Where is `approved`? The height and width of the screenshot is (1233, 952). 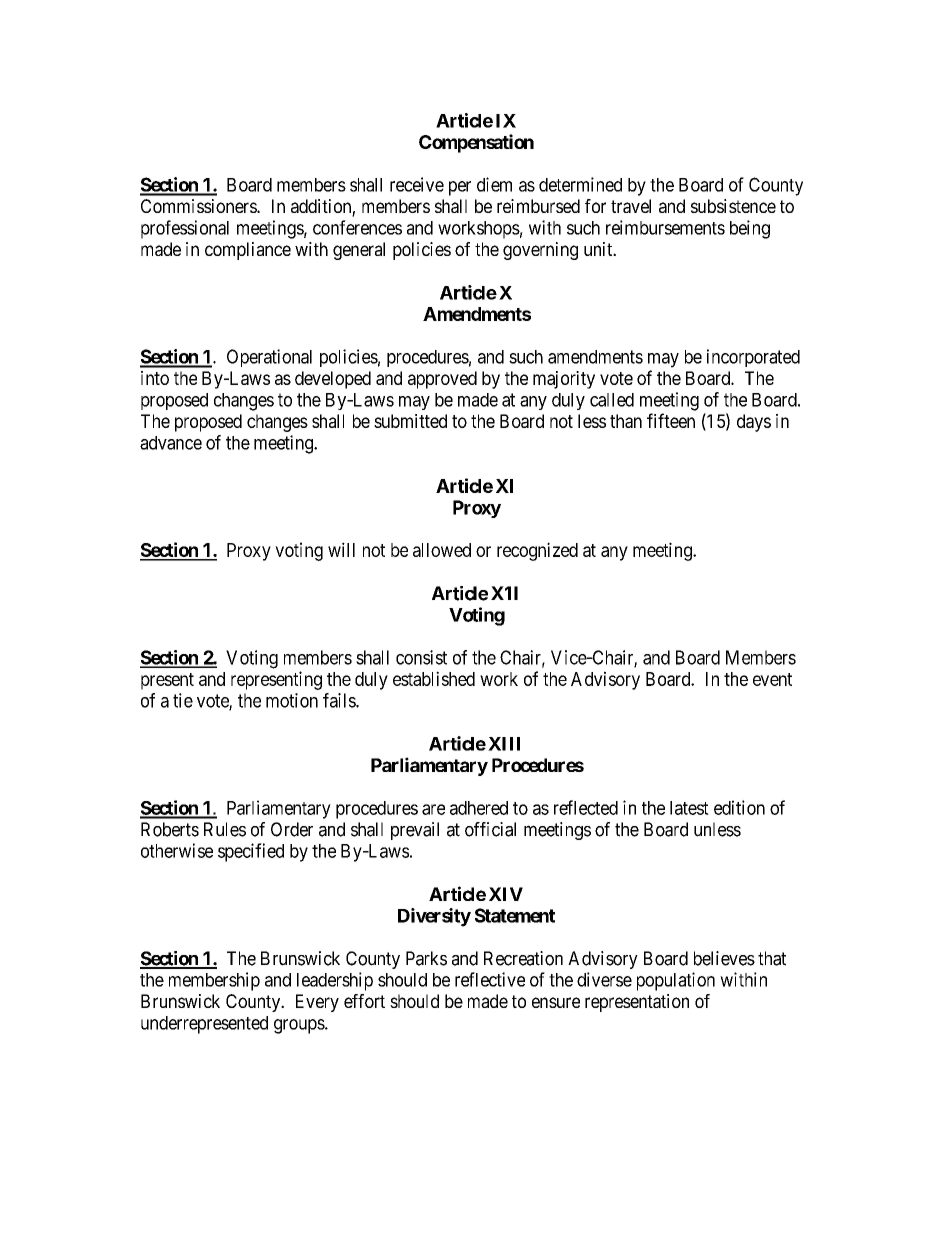 approved is located at coordinates (442, 380).
